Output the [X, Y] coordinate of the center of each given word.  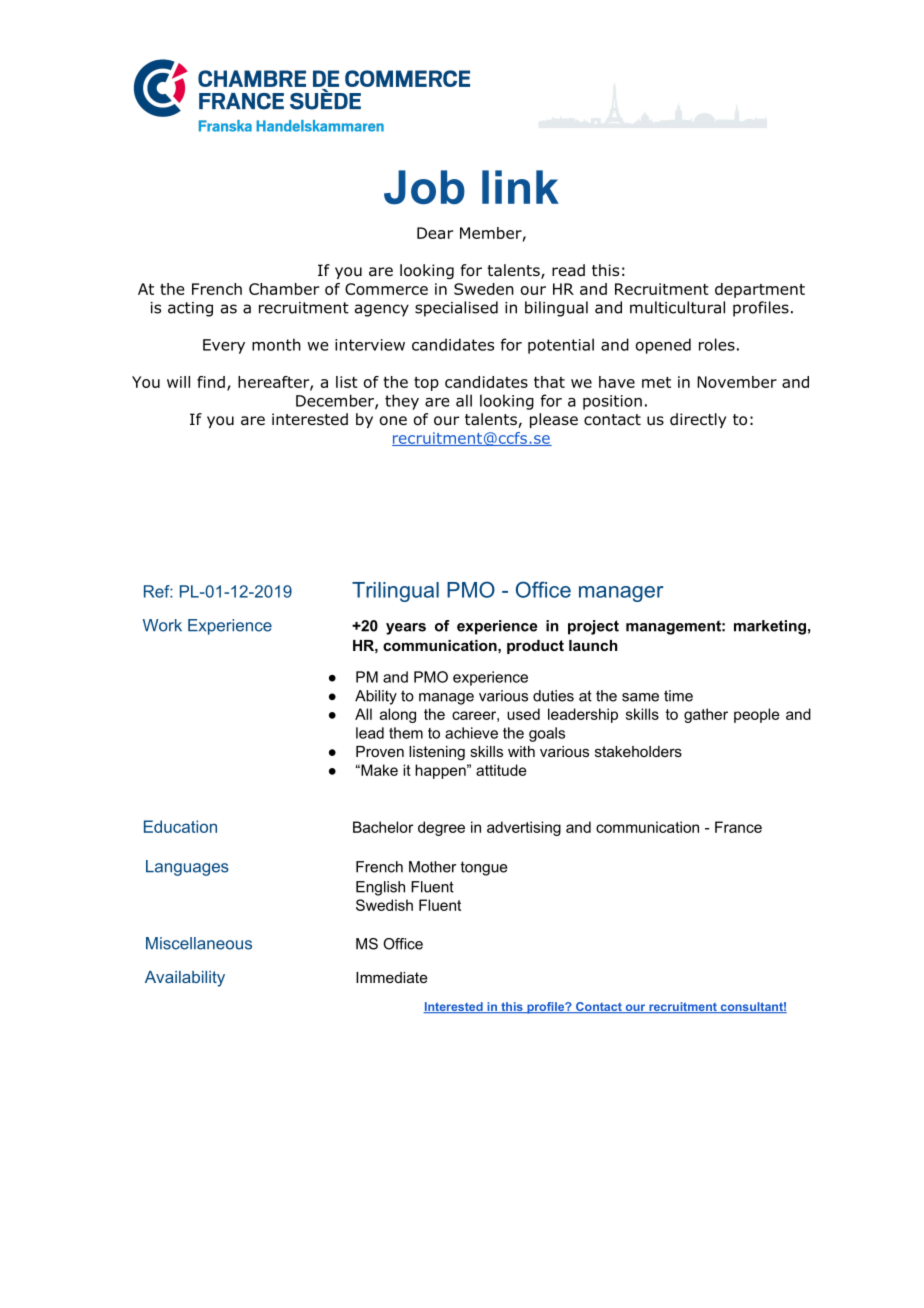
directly [698, 420]
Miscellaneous [199, 943]
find [211, 382]
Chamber [284, 289]
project [593, 627]
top [426, 384]
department [760, 290]
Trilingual [395, 592]
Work [162, 625]
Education [180, 826]
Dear [435, 233]
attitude [501, 770]
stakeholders [638, 751]
